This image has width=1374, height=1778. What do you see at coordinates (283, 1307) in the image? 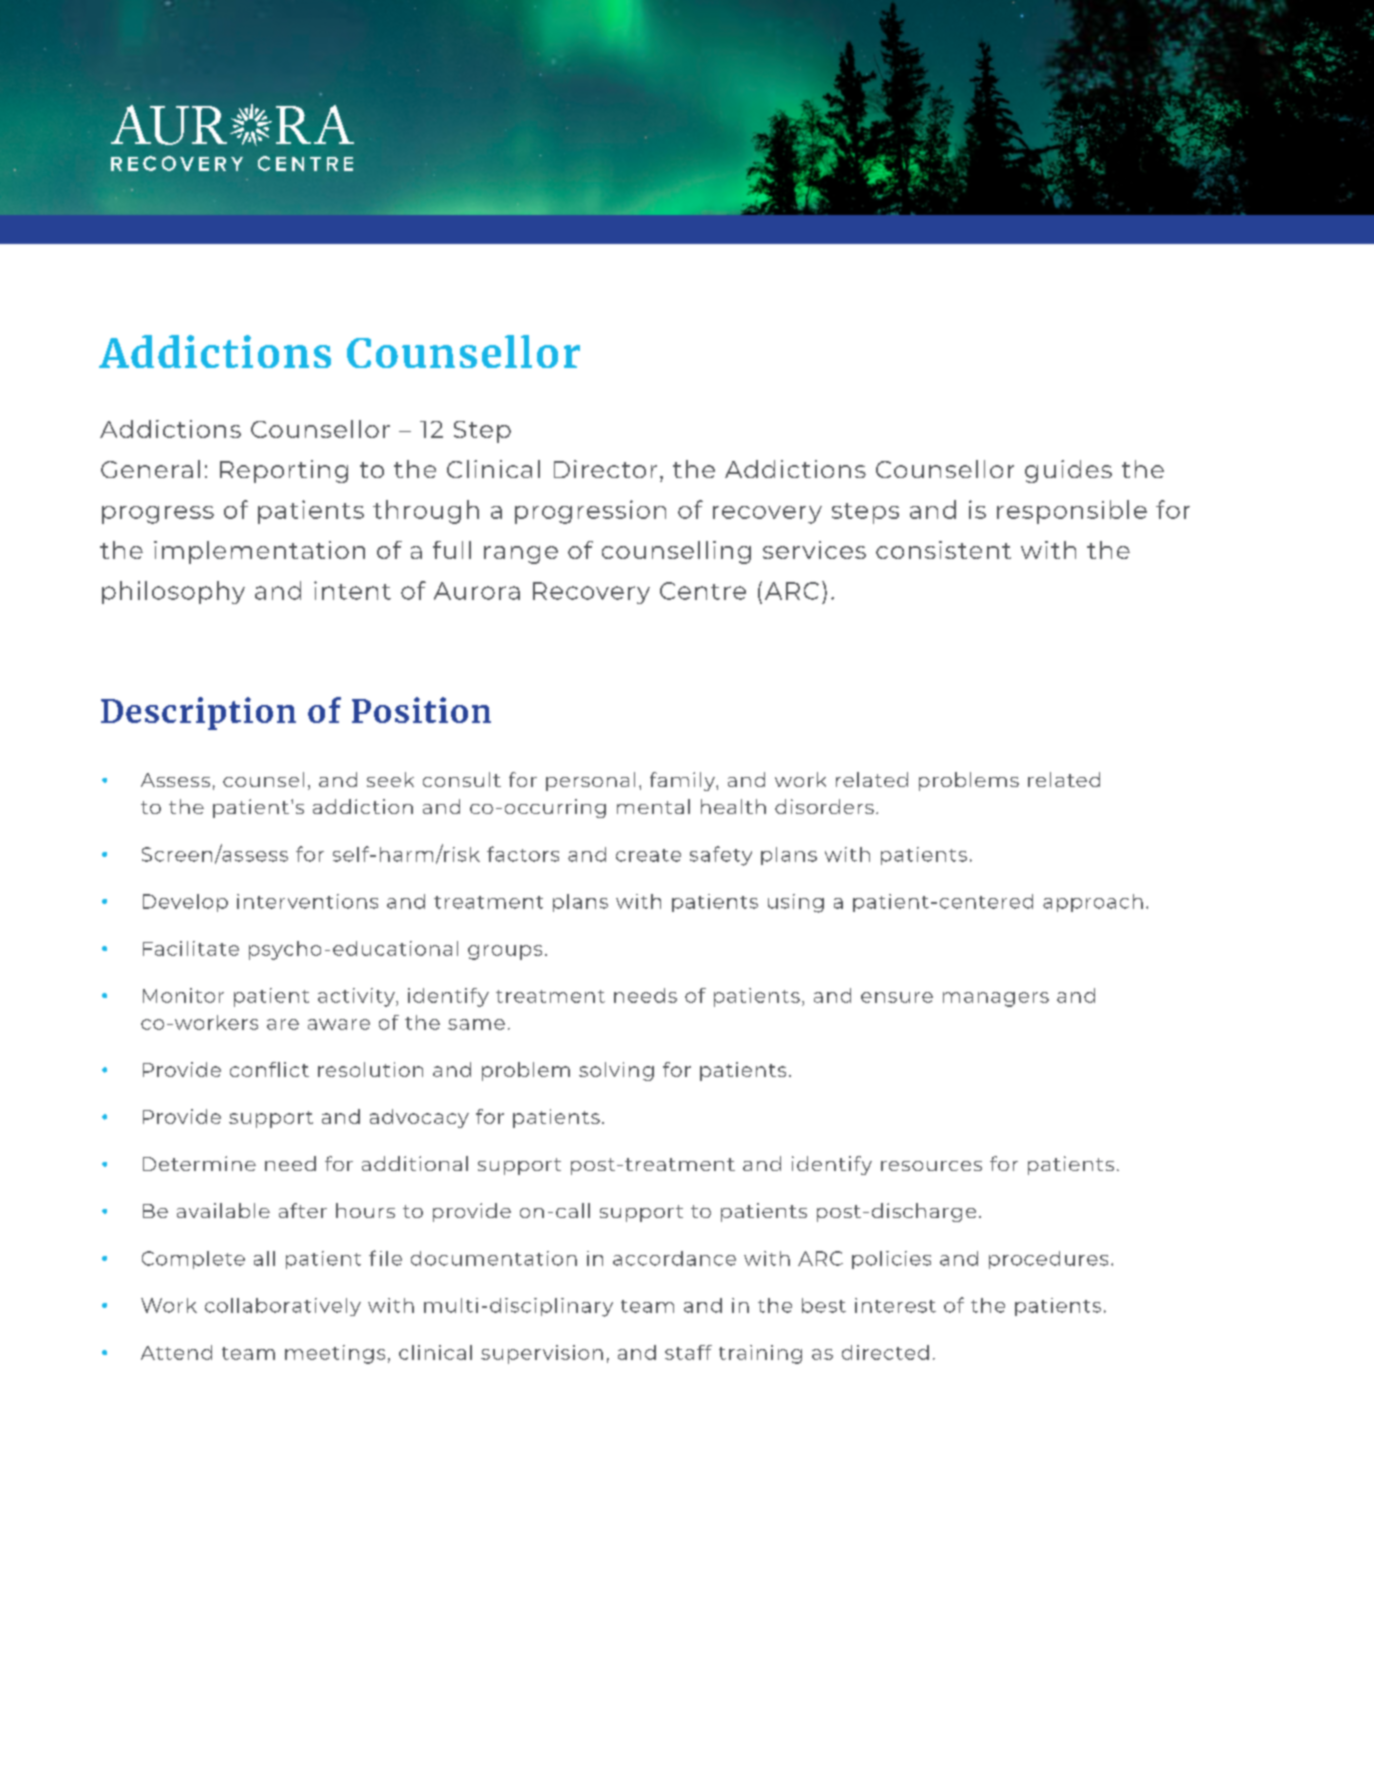
I see `collaboratively` at bounding box center [283, 1307].
